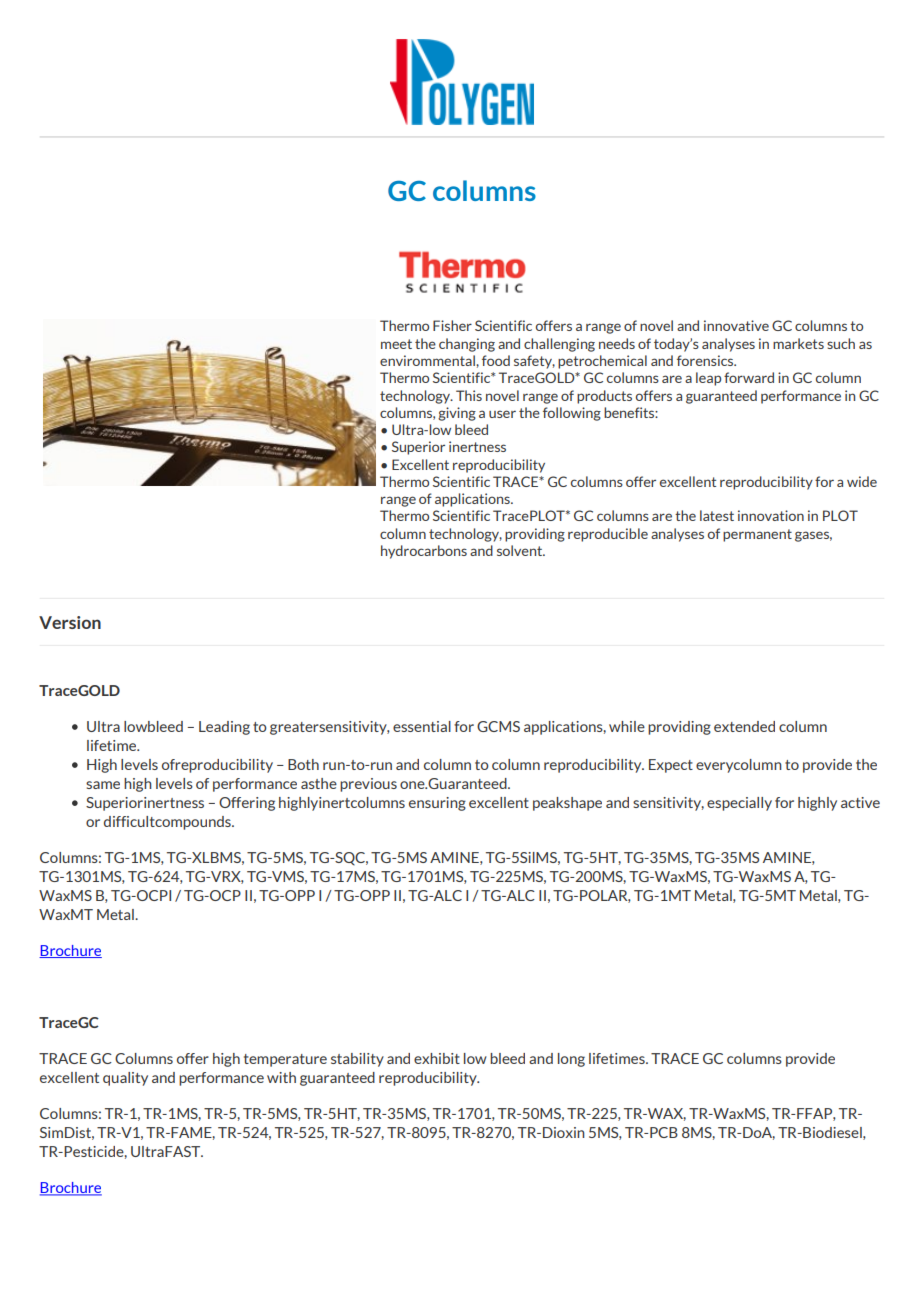  What do you see at coordinates (396, 344) in the screenshot?
I see `meet` at bounding box center [396, 344].
